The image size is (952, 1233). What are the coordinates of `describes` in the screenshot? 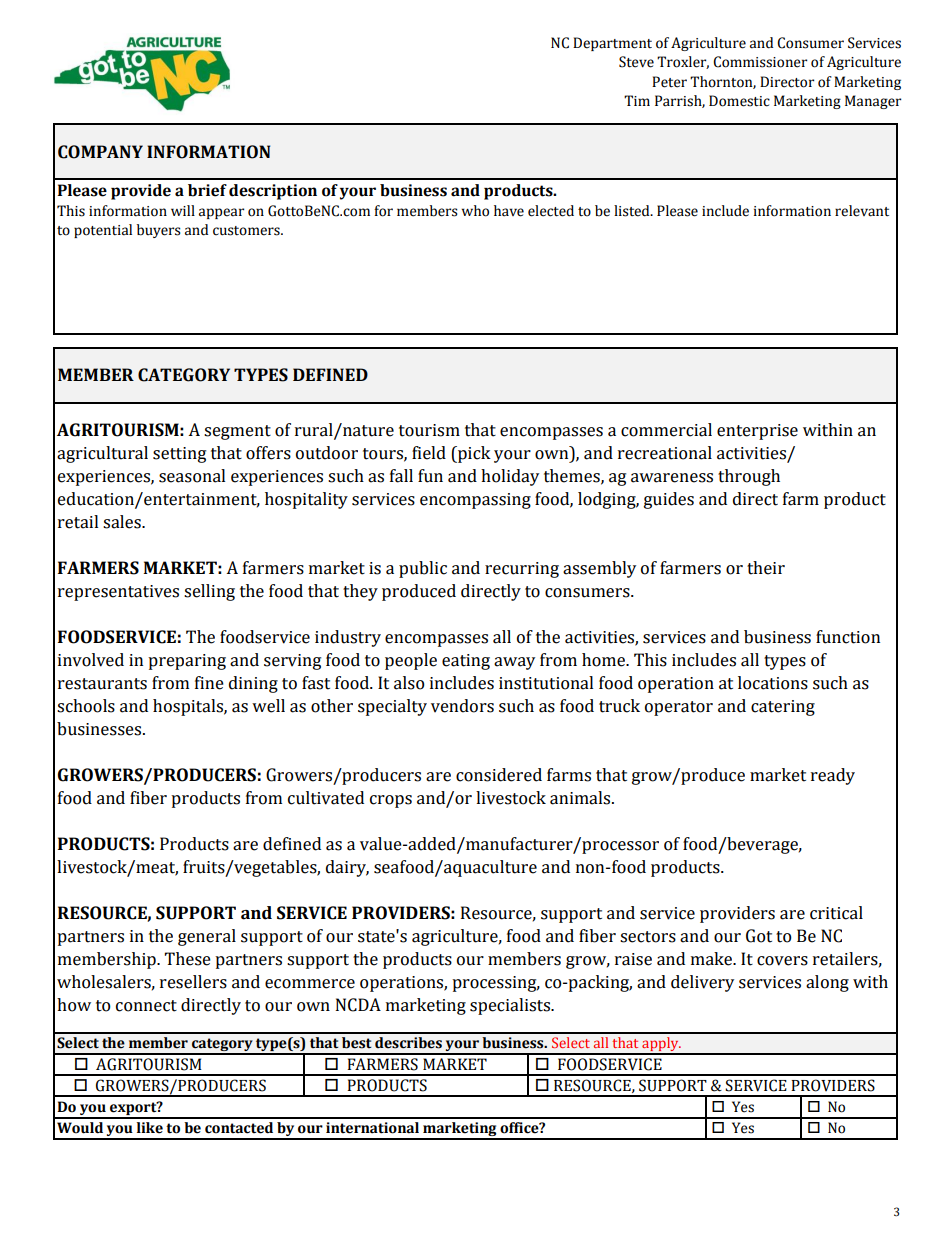 It's located at (408, 1043).
